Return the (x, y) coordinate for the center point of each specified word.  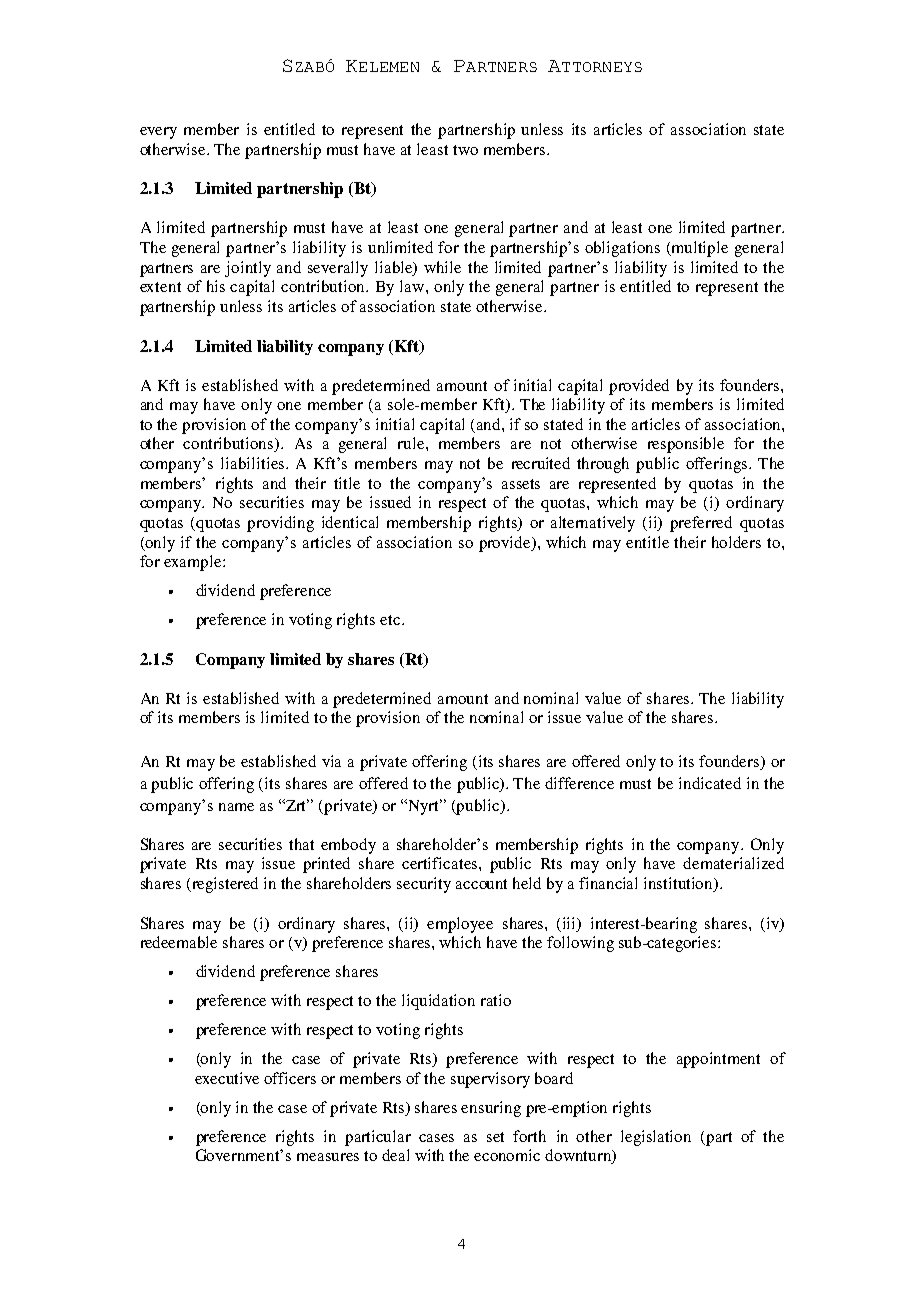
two (465, 150)
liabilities (252, 463)
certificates (441, 863)
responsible (686, 445)
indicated (710, 783)
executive (227, 1078)
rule (412, 443)
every (158, 133)
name (236, 807)
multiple (699, 249)
